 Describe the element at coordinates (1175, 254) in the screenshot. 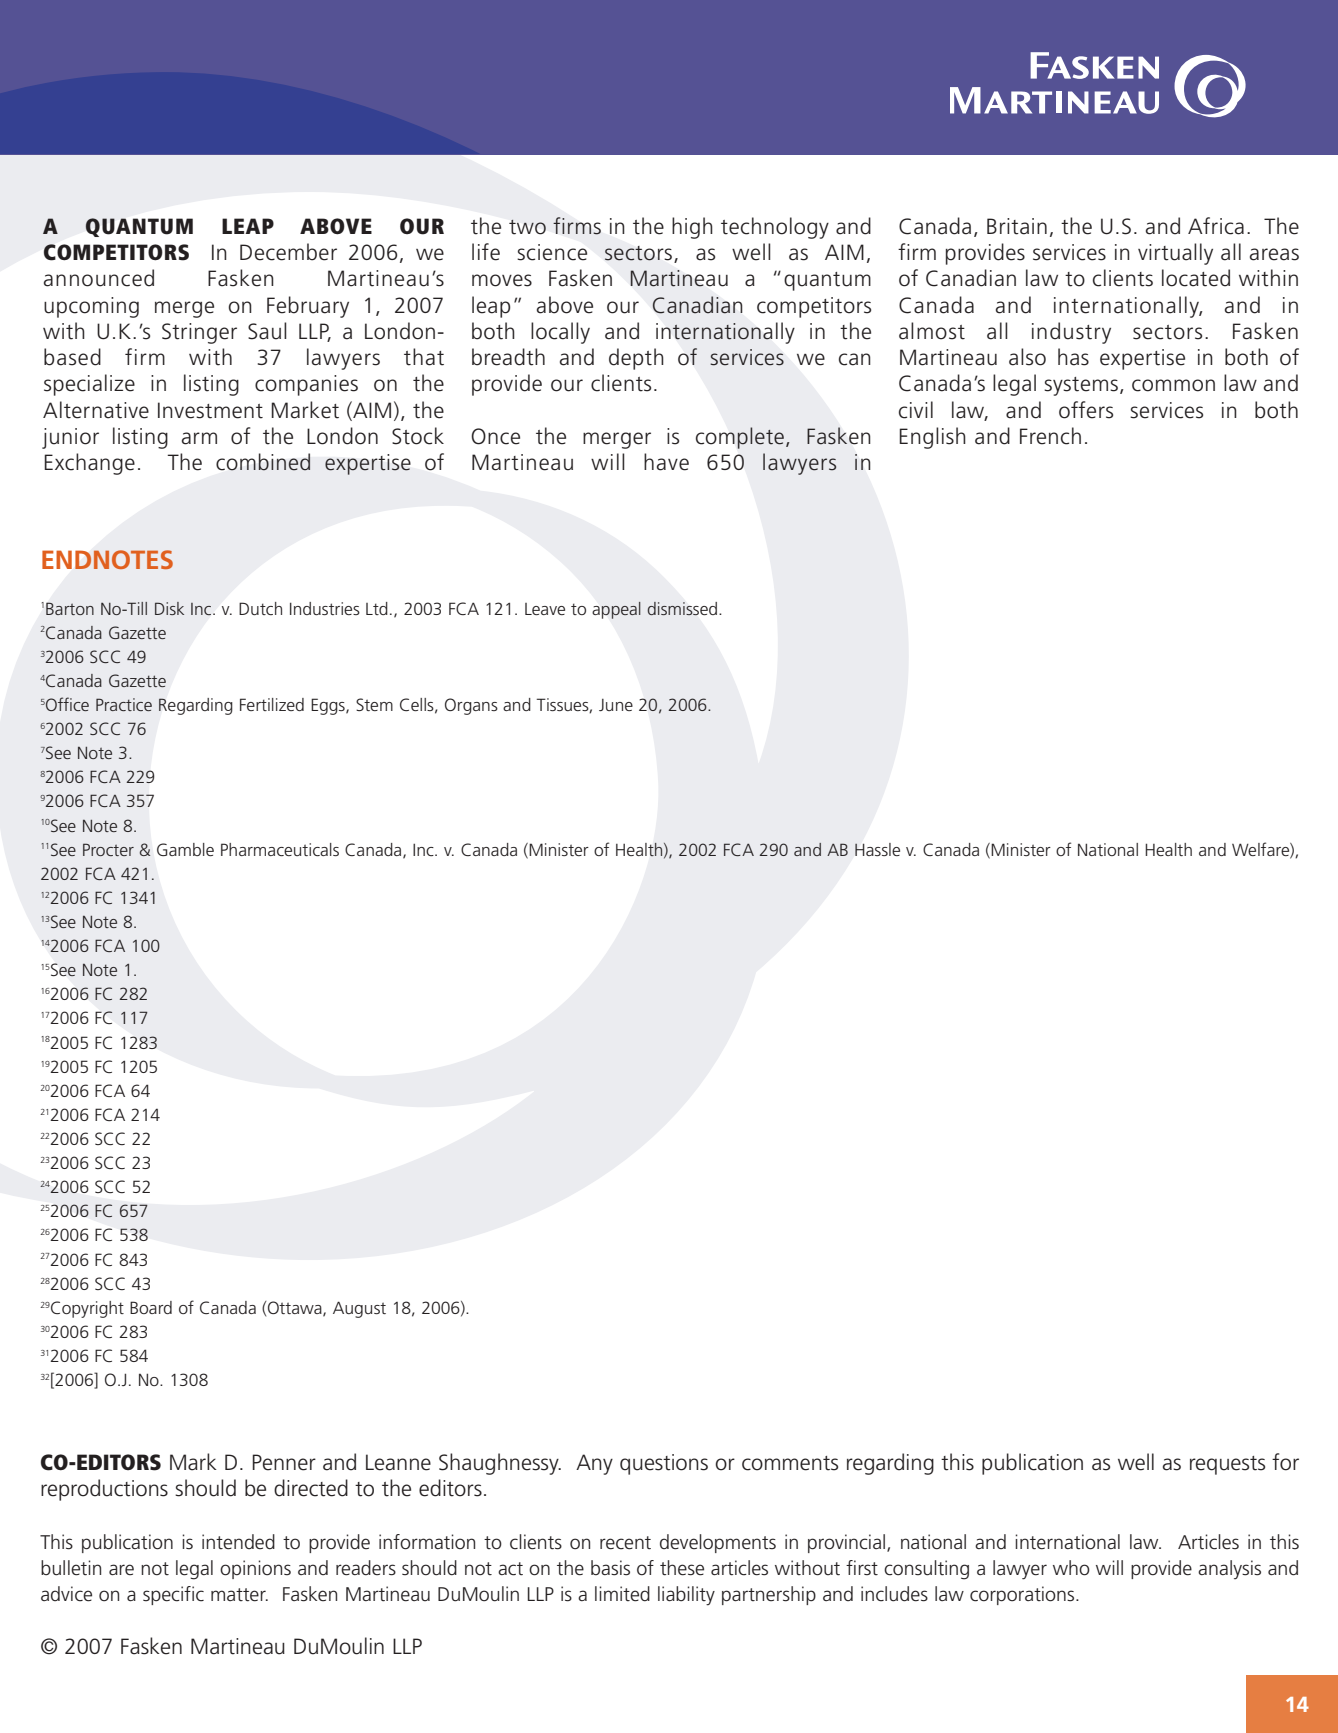

I see `virtually` at that location.
